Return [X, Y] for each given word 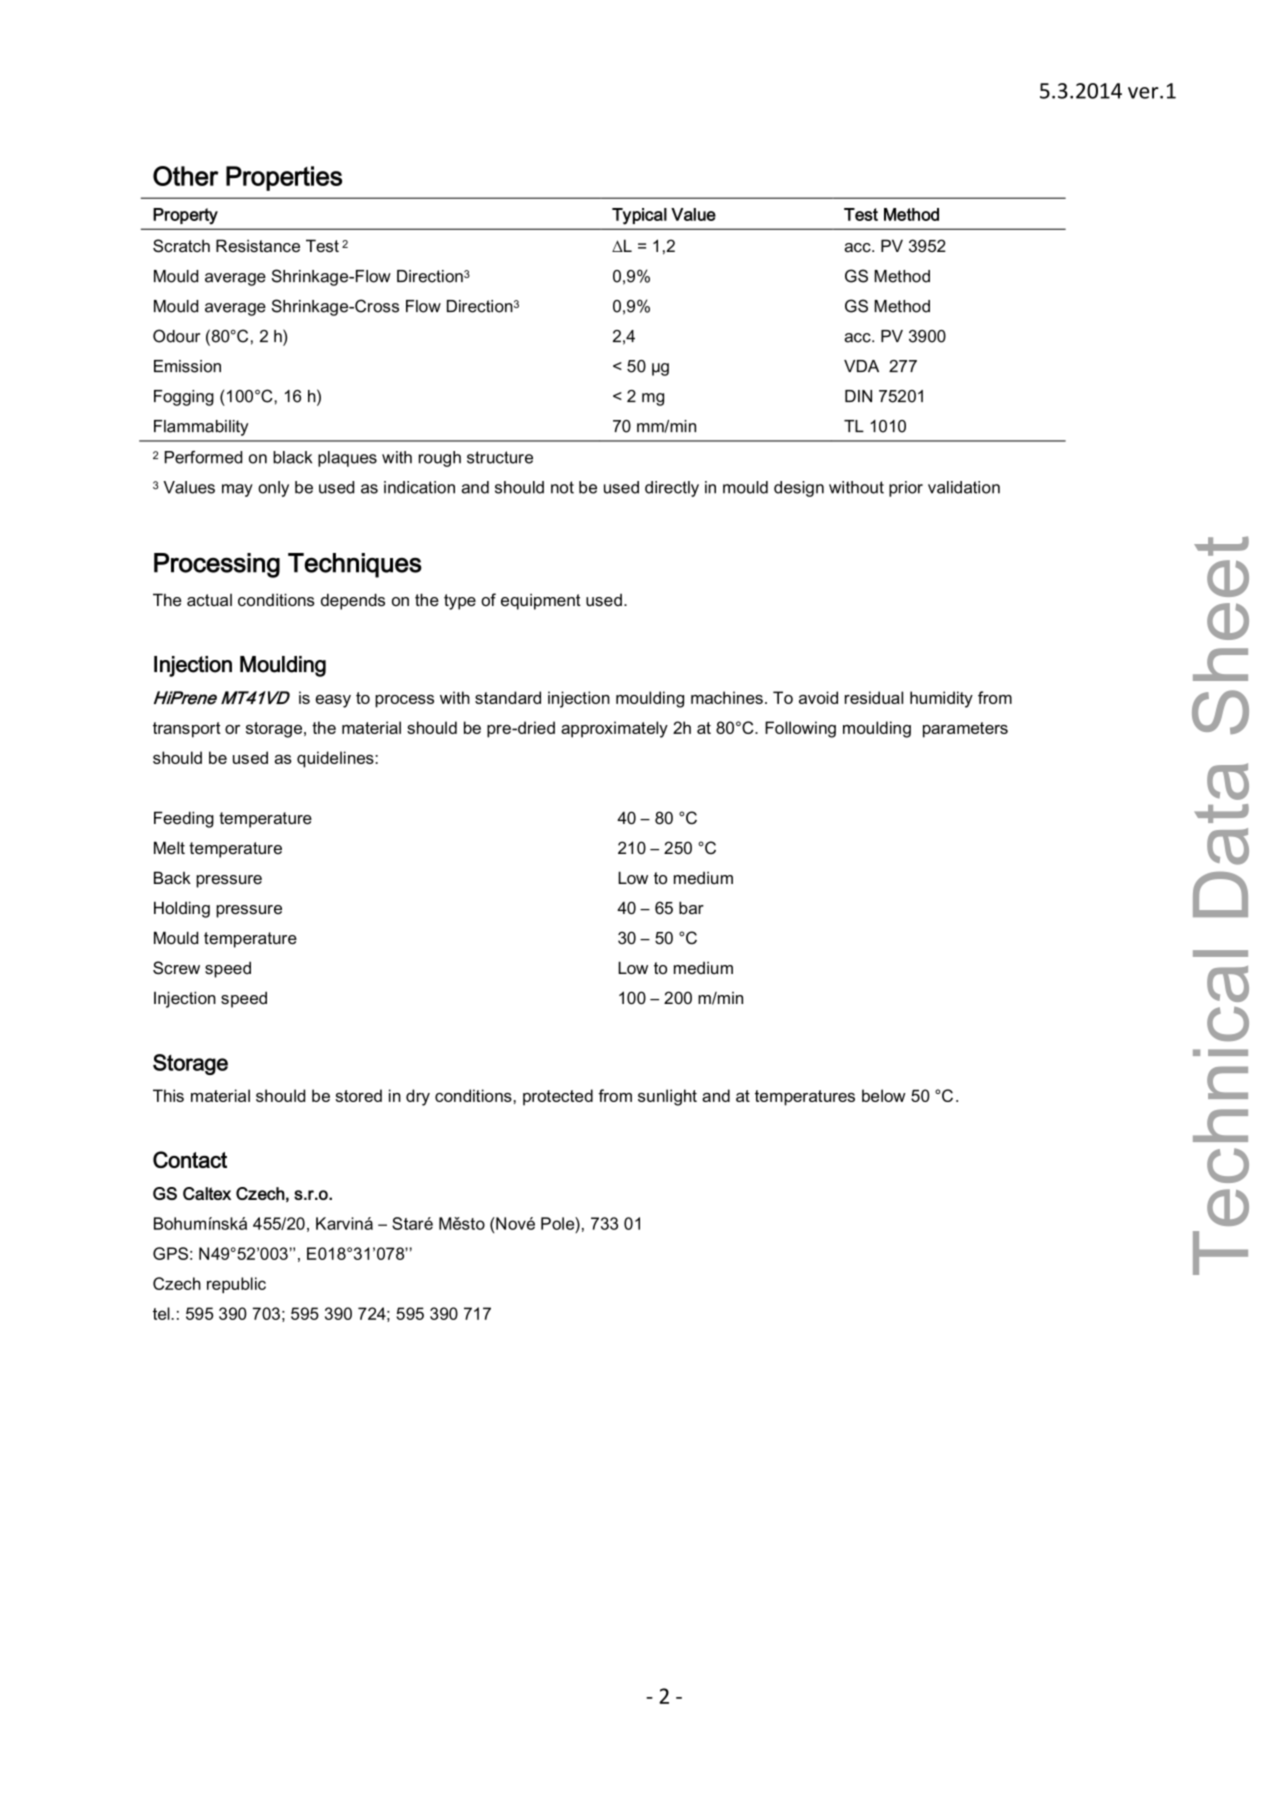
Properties [284, 178]
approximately [614, 729]
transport [187, 730]
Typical [639, 216]
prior [906, 489]
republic [236, 1285]
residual [874, 697]
